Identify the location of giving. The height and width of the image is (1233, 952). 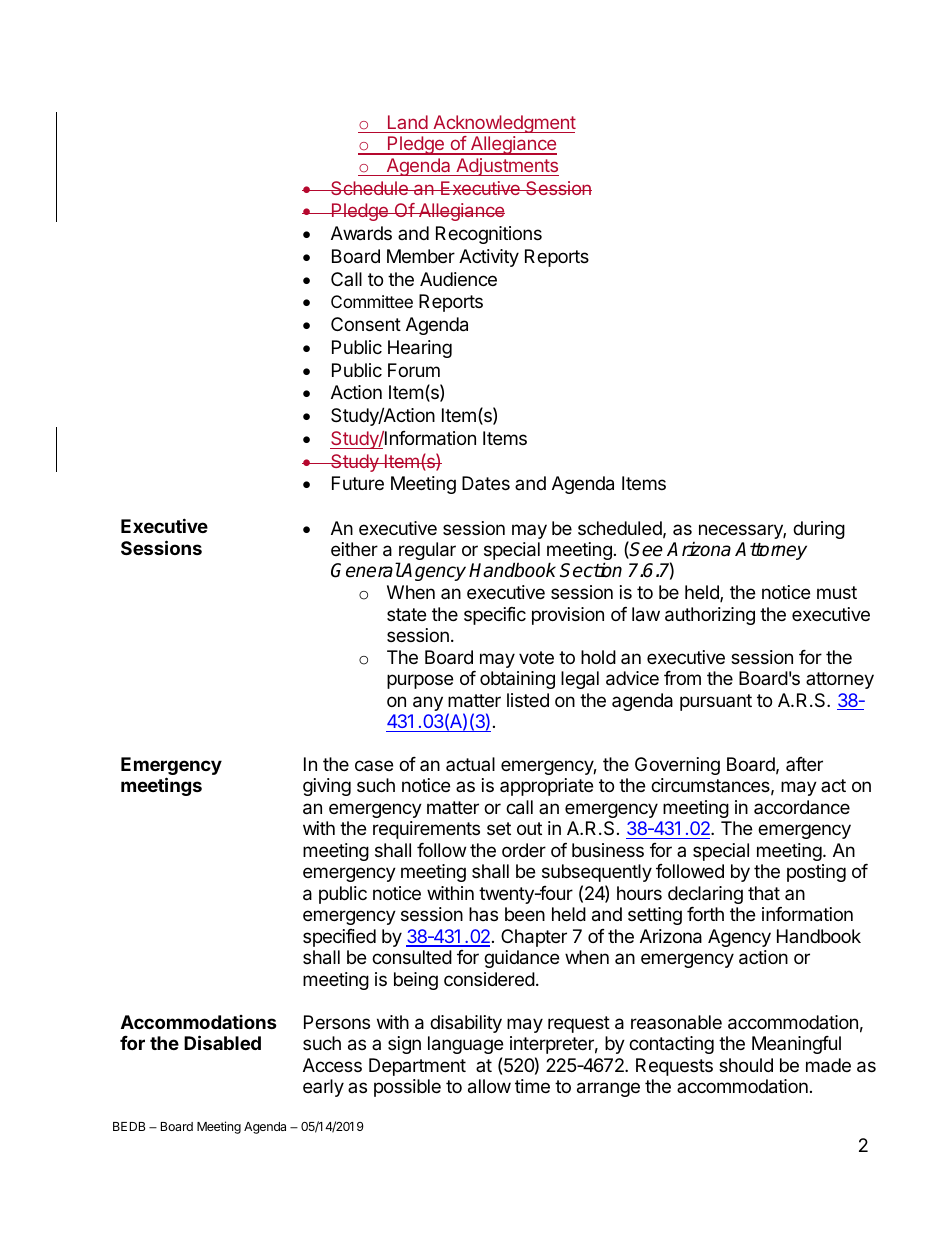
(327, 787).
